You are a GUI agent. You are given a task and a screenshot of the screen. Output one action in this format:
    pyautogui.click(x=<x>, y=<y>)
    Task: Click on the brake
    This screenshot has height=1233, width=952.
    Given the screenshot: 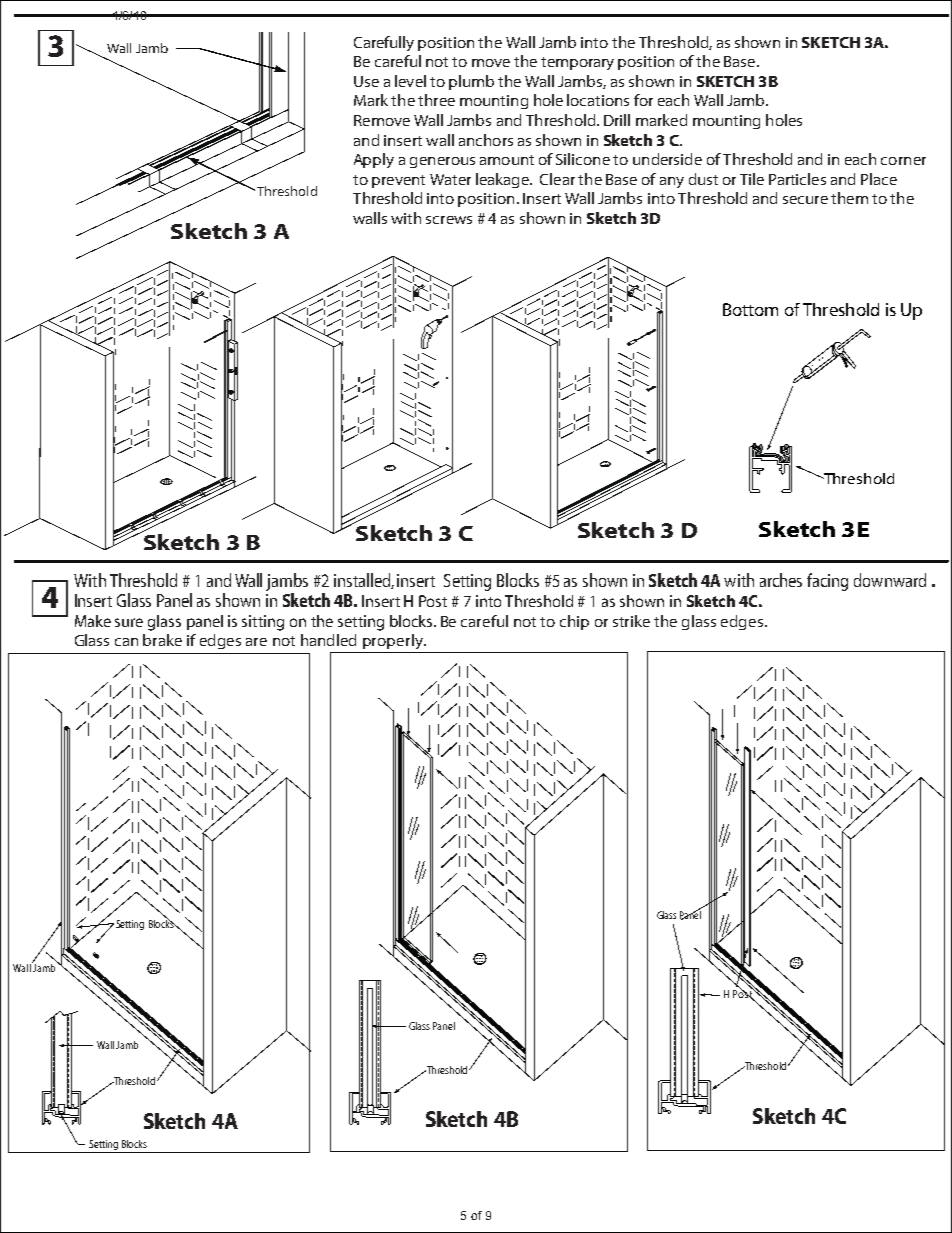 What is the action you would take?
    pyautogui.click(x=162, y=640)
